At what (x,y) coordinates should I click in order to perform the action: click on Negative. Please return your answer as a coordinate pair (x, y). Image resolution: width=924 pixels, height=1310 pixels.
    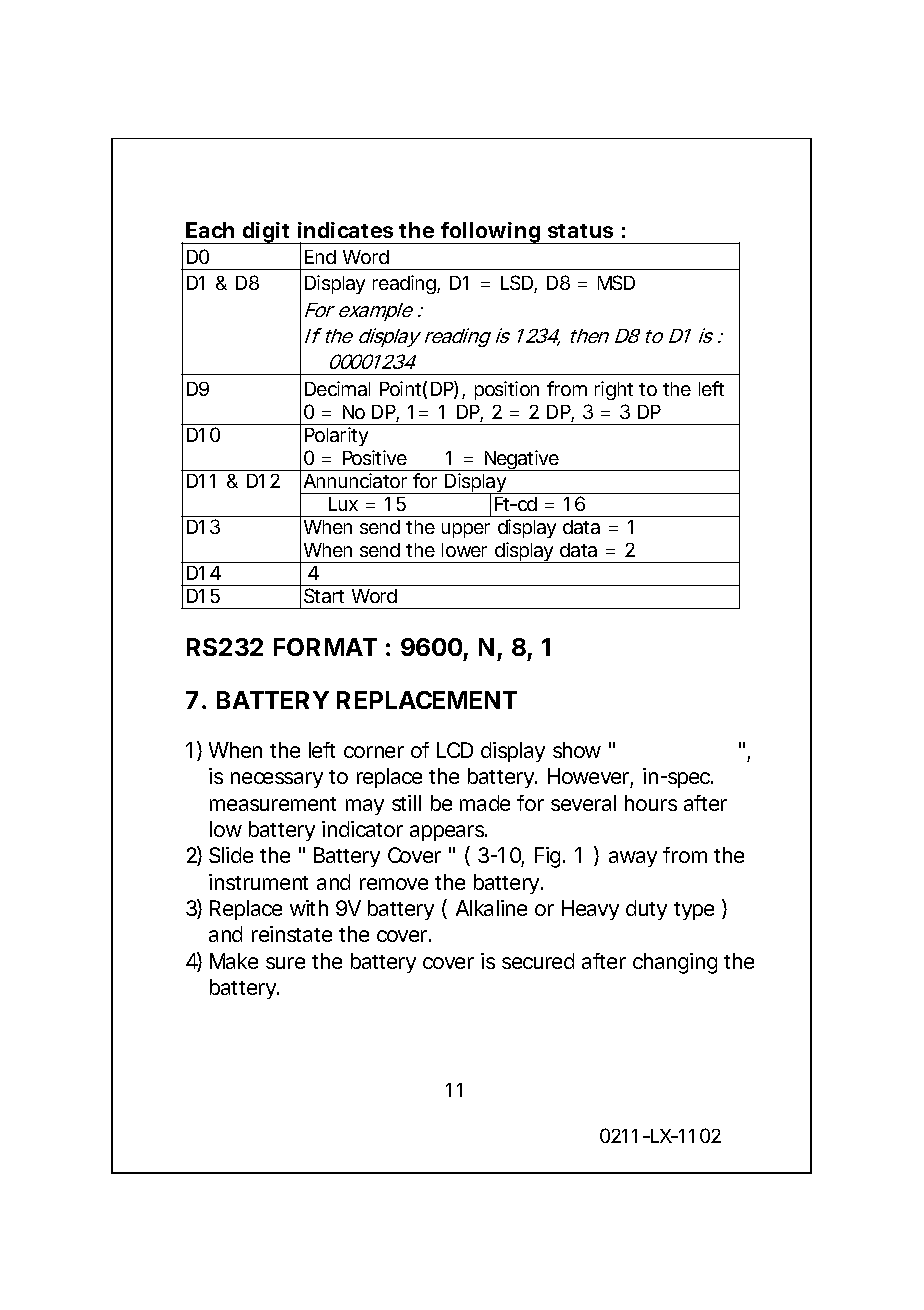
    Looking at the image, I should click on (523, 460).
